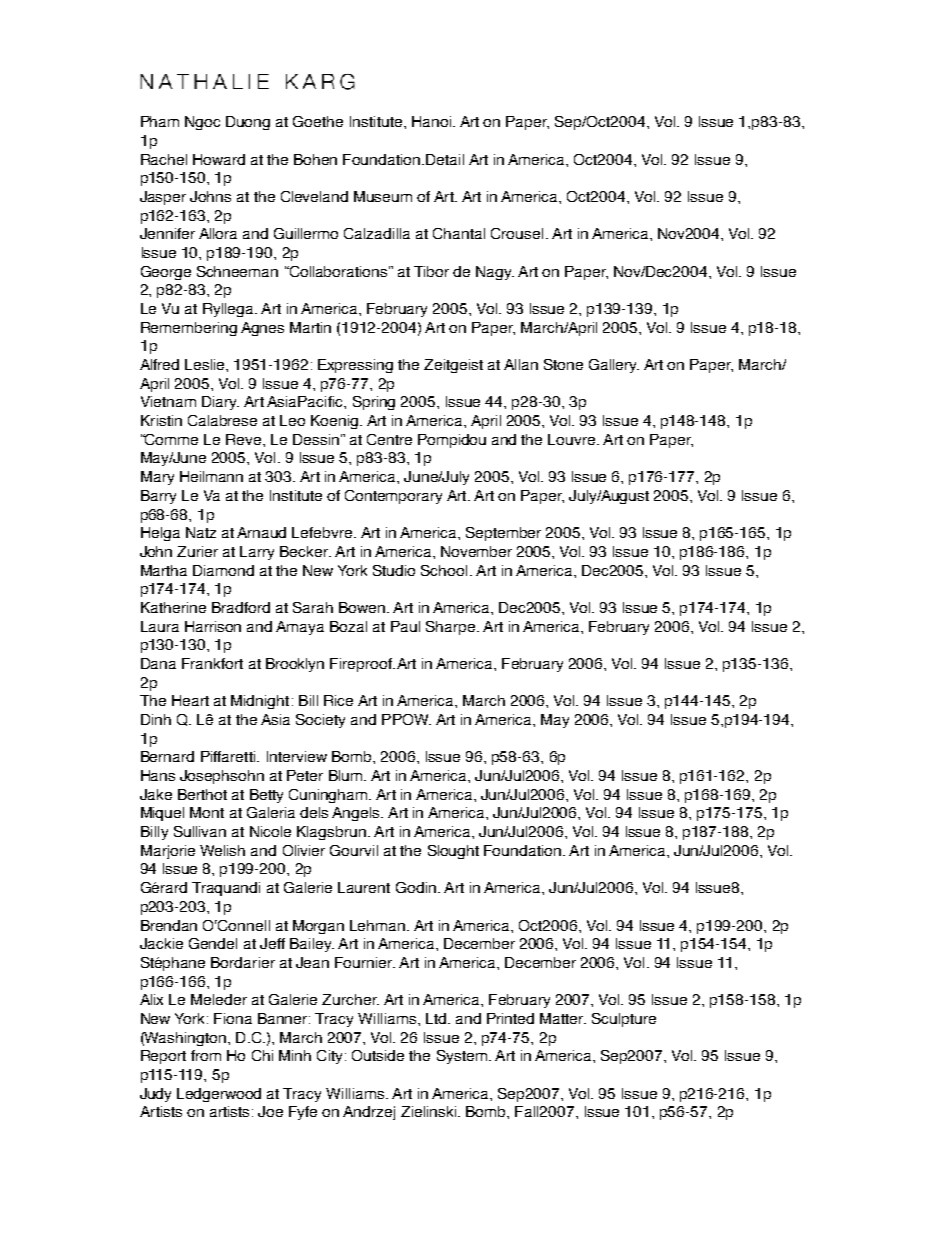 The image size is (952, 1233). I want to click on Howard, so click(219, 159).
